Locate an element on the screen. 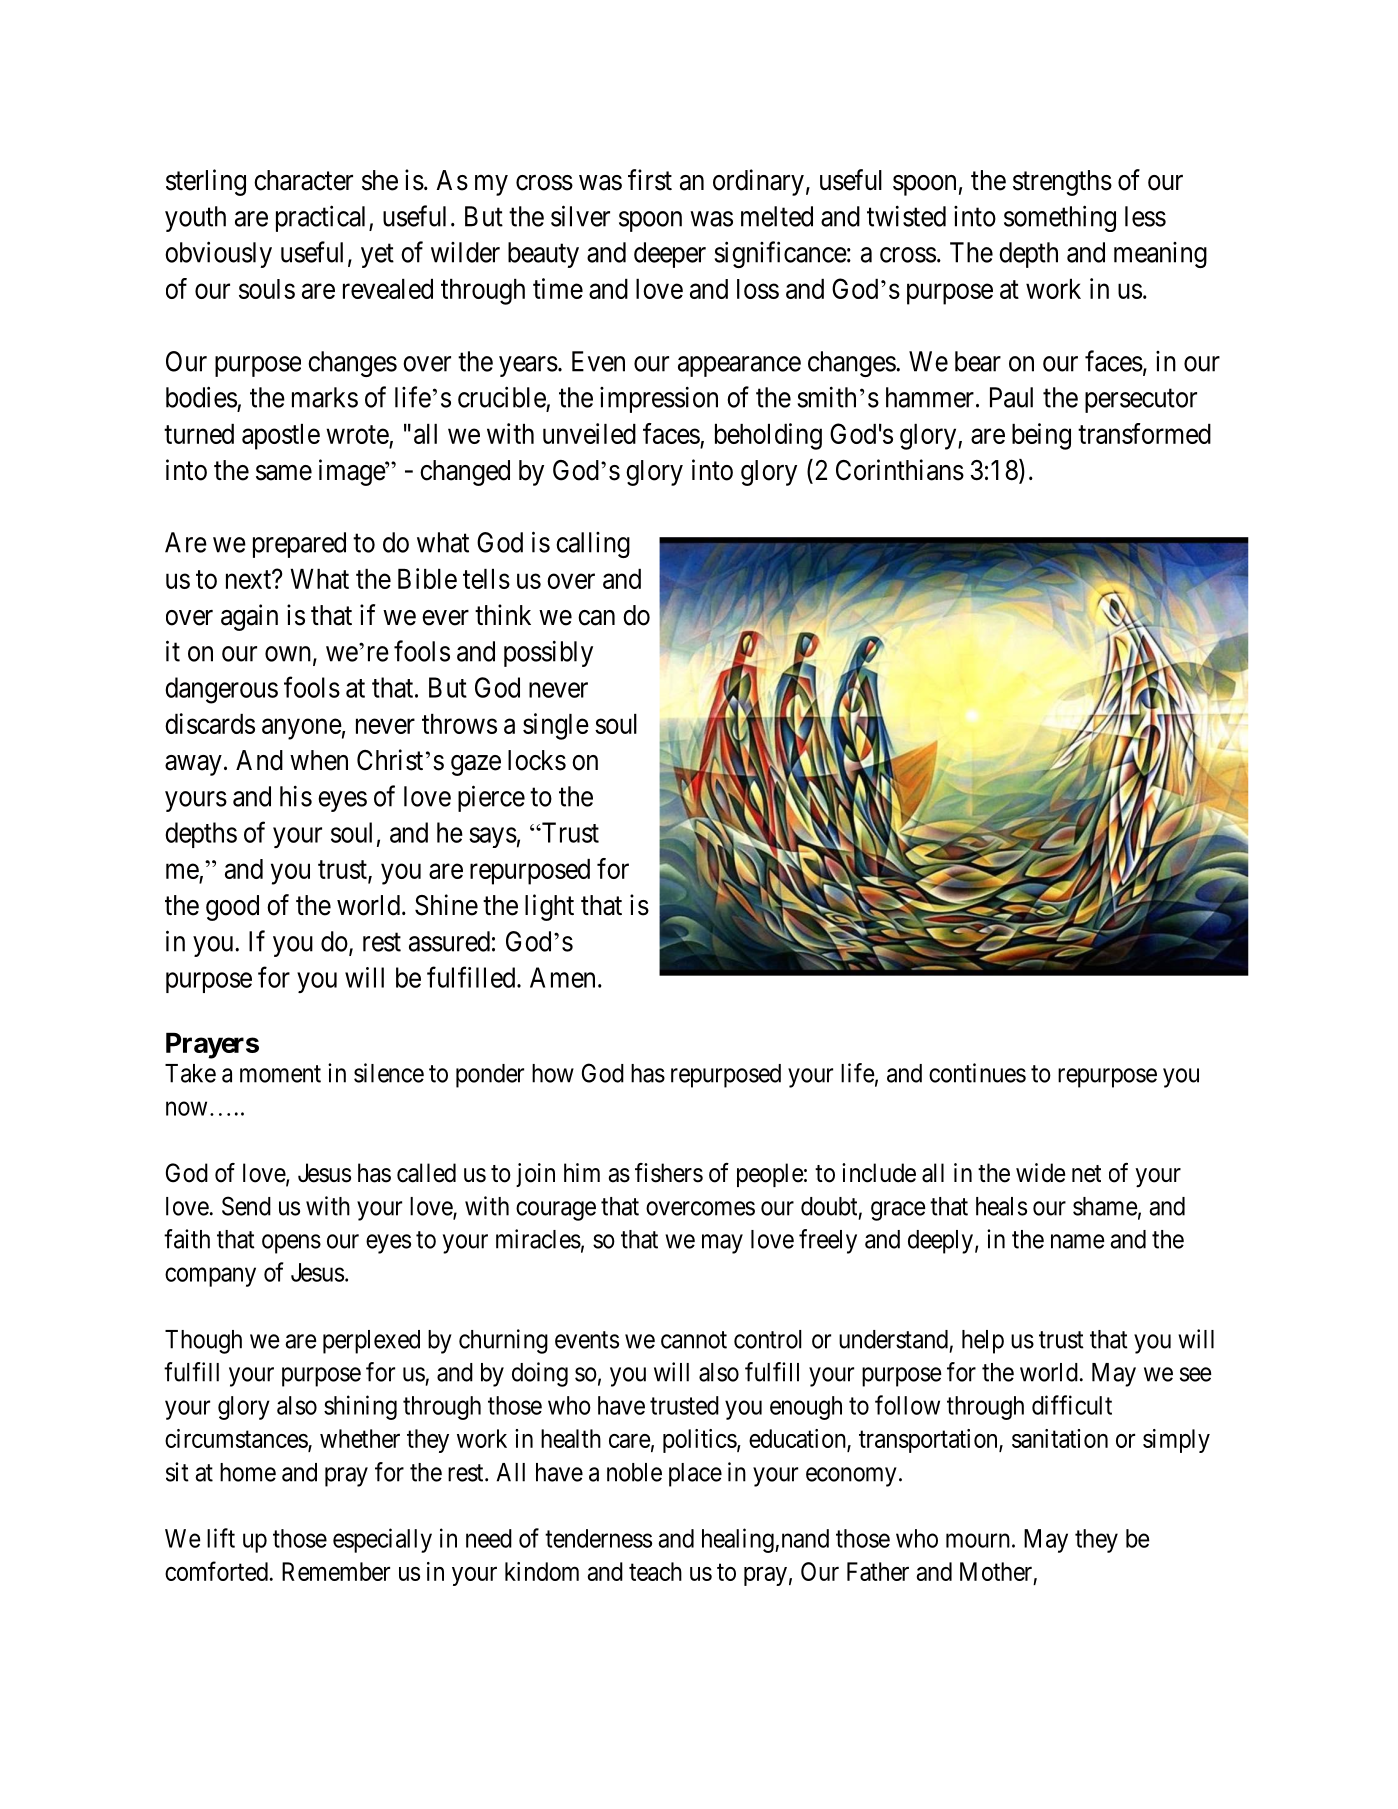 This screenshot has width=1398, height=1809. teach is located at coordinates (655, 1571).
